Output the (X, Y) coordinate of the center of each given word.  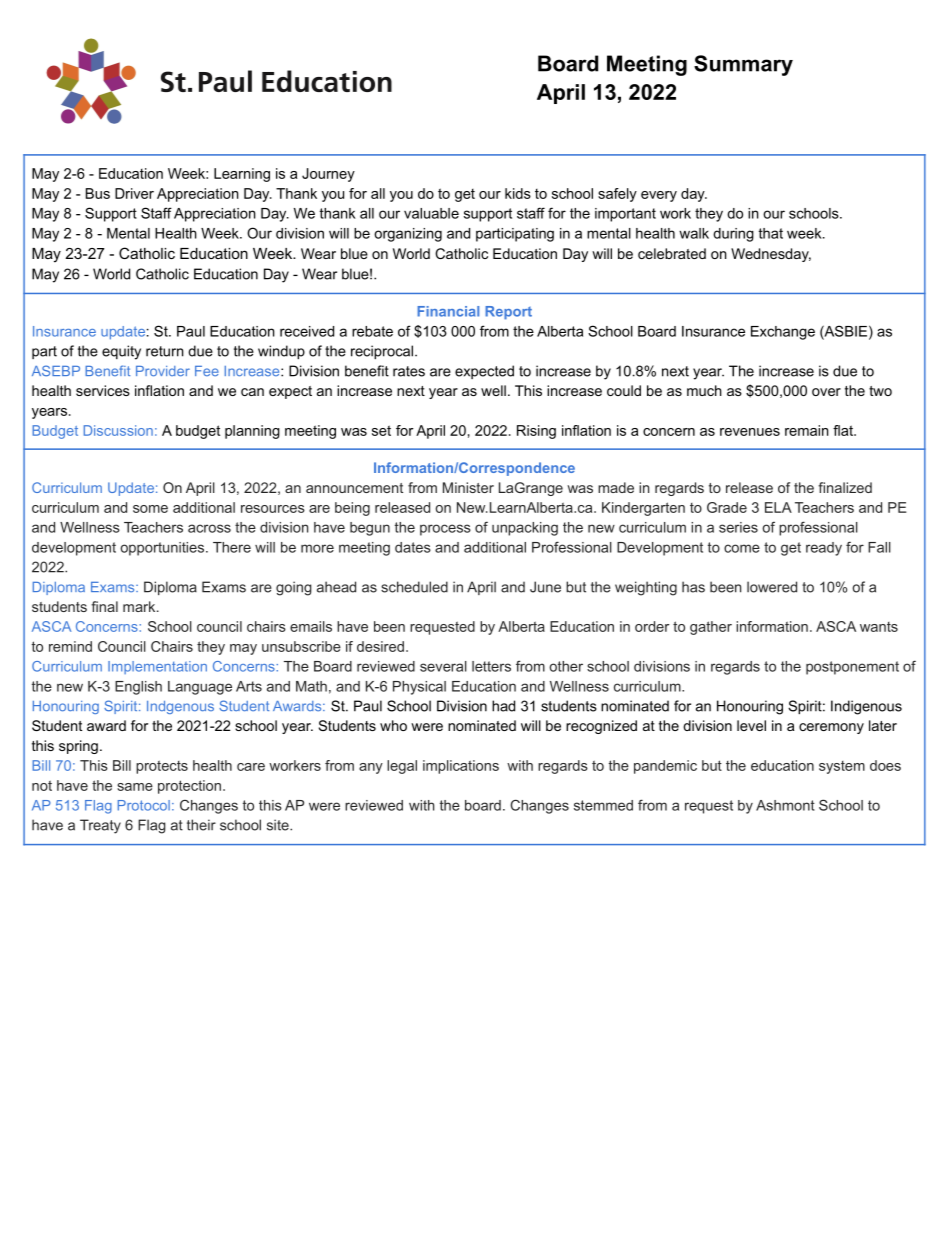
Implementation (157, 667)
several (443, 666)
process (445, 530)
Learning (242, 175)
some (150, 509)
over (826, 392)
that (770, 233)
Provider (163, 371)
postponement (852, 668)
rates (409, 371)
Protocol (144, 805)
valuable (431, 213)
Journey (328, 175)
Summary (743, 65)
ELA (778, 507)
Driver (134, 193)
